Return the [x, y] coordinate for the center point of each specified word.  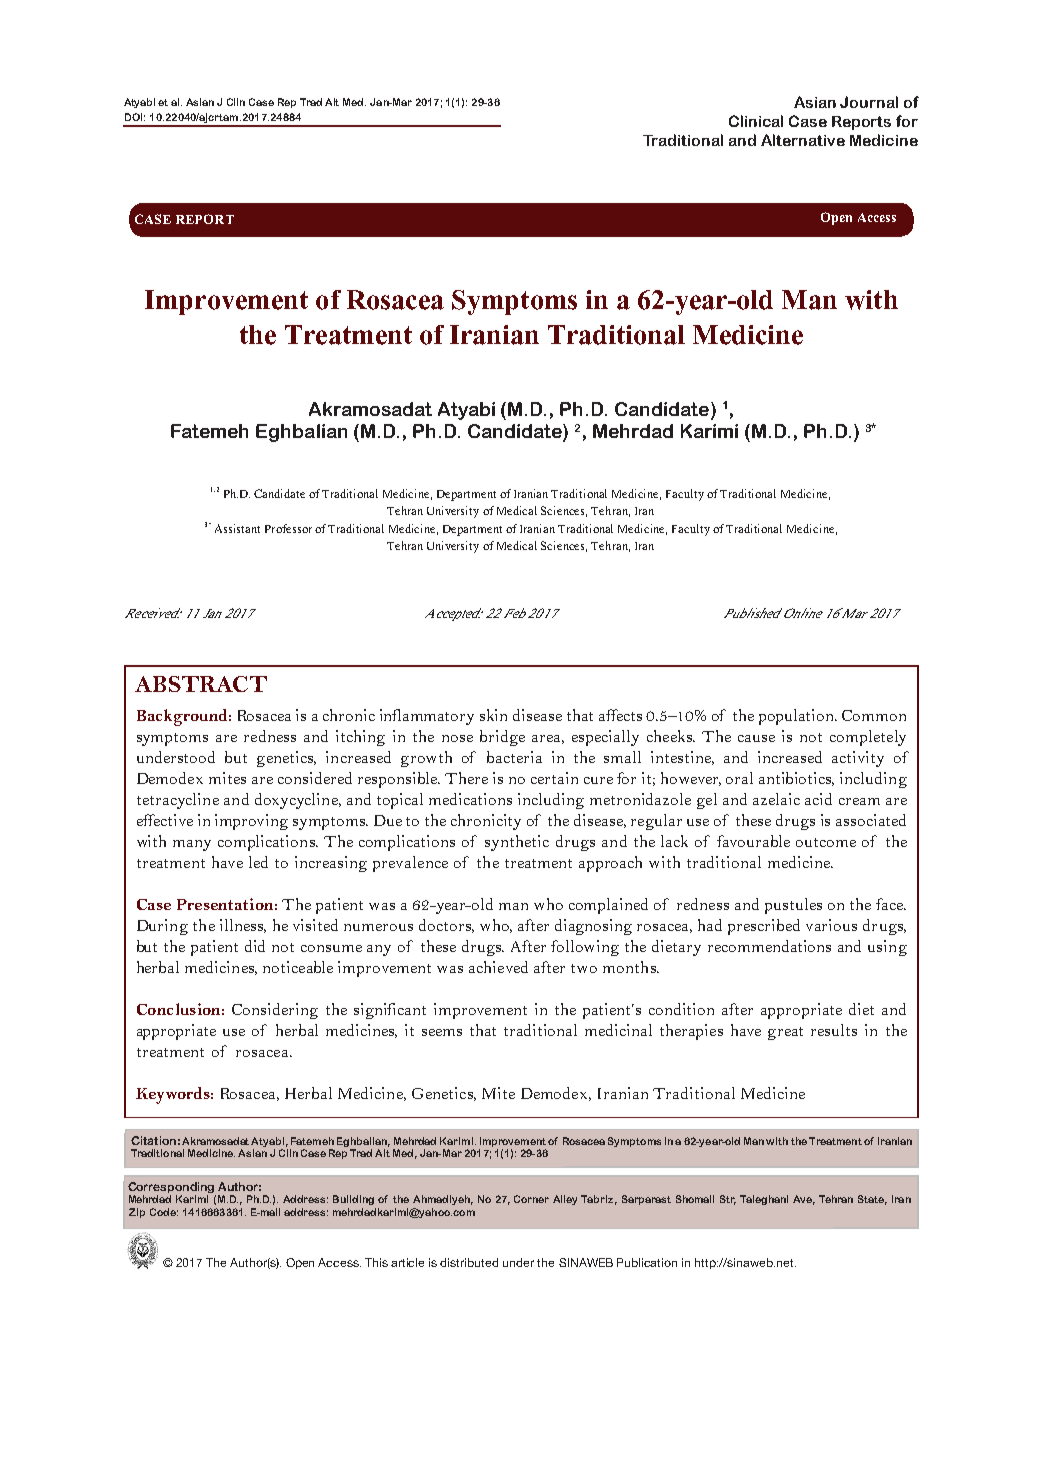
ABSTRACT [201, 684]
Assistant [237, 528]
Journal [869, 102]
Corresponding [171, 1187]
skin [493, 715]
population [797, 717]
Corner [531, 1199]
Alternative [803, 140]
